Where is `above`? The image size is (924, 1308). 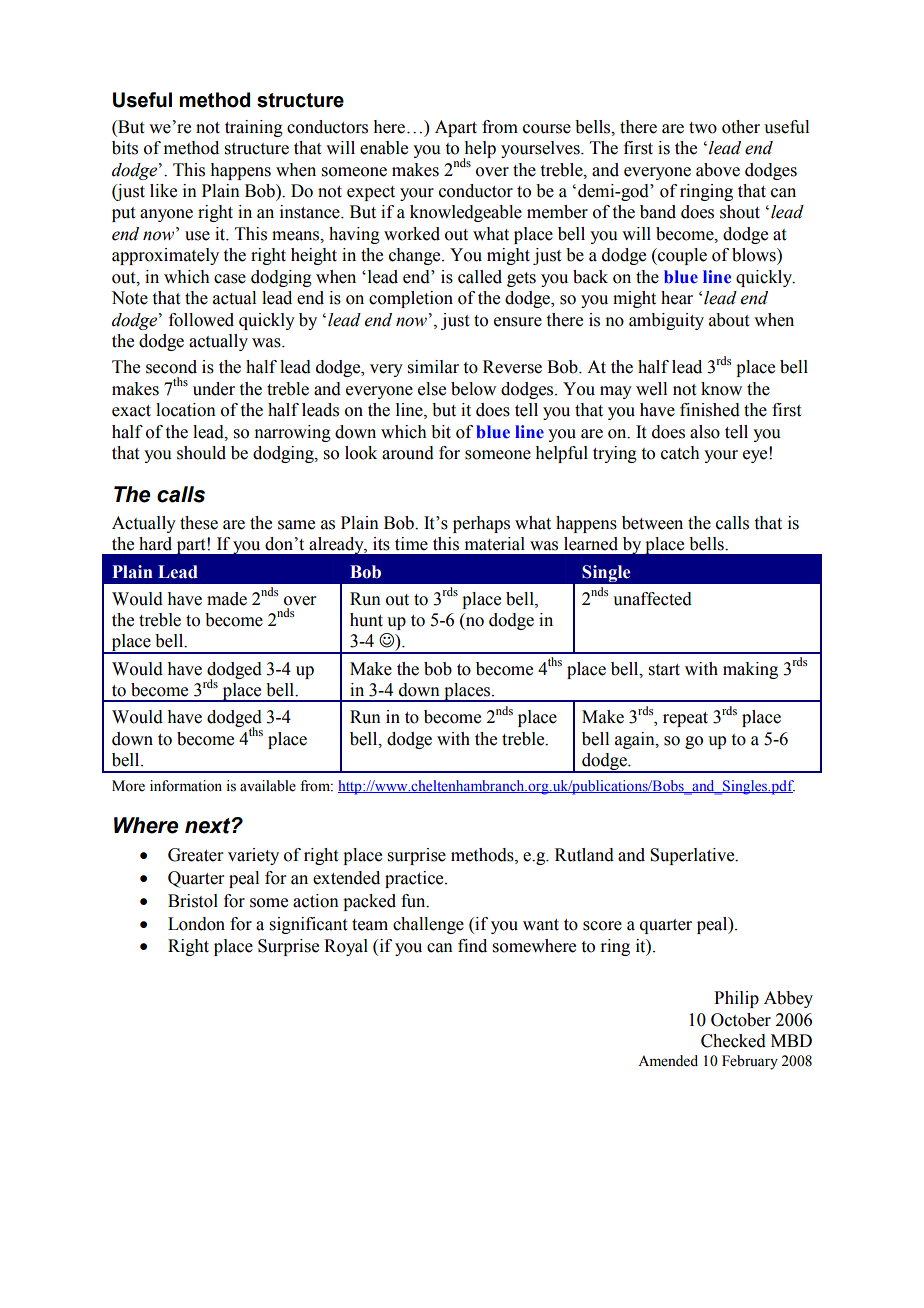 above is located at coordinates (718, 170).
